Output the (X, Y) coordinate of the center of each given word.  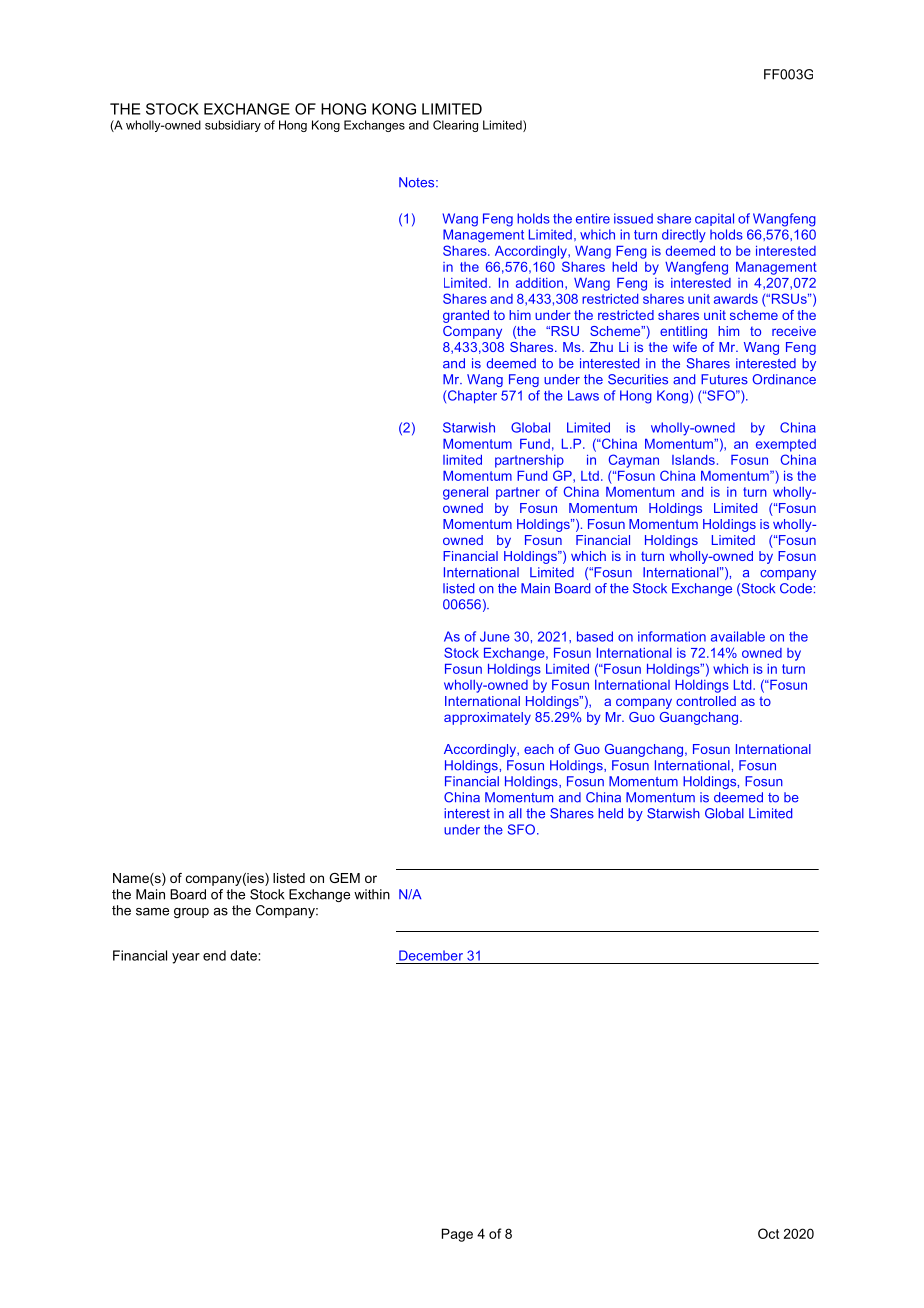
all (515, 813)
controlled (706, 701)
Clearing (455, 126)
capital (714, 219)
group (191, 913)
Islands (693, 460)
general (465, 493)
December (431, 955)
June (495, 636)
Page (457, 1235)
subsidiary (233, 126)
